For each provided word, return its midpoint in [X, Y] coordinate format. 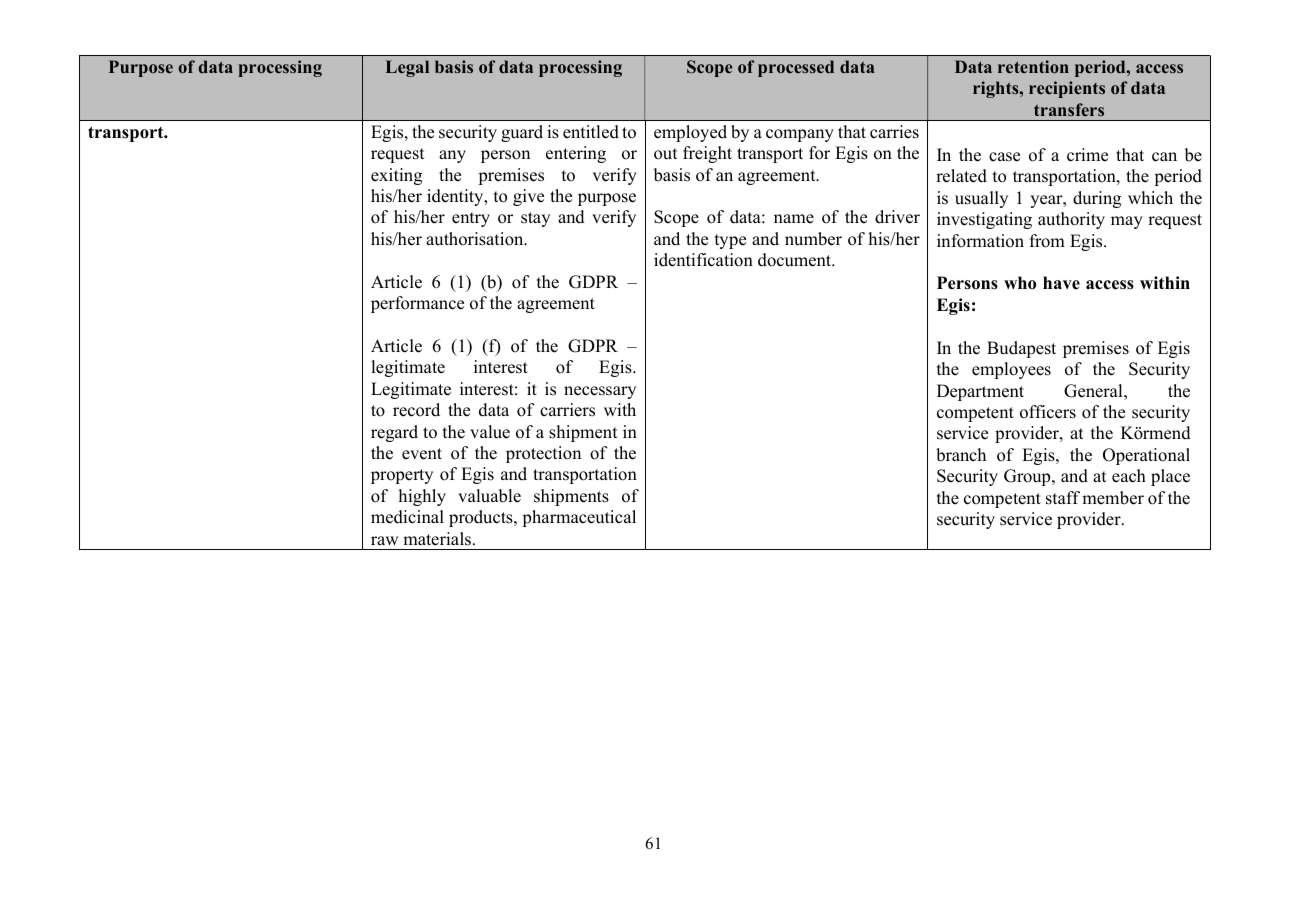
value [490, 432]
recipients [1067, 89]
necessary [600, 392]
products [482, 518]
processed [796, 68]
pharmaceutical [579, 518]
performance [417, 304]
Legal [407, 68]
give [528, 197]
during [1097, 199]
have [1061, 283]
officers [1048, 412]
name [794, 219]
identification [703, 260]
